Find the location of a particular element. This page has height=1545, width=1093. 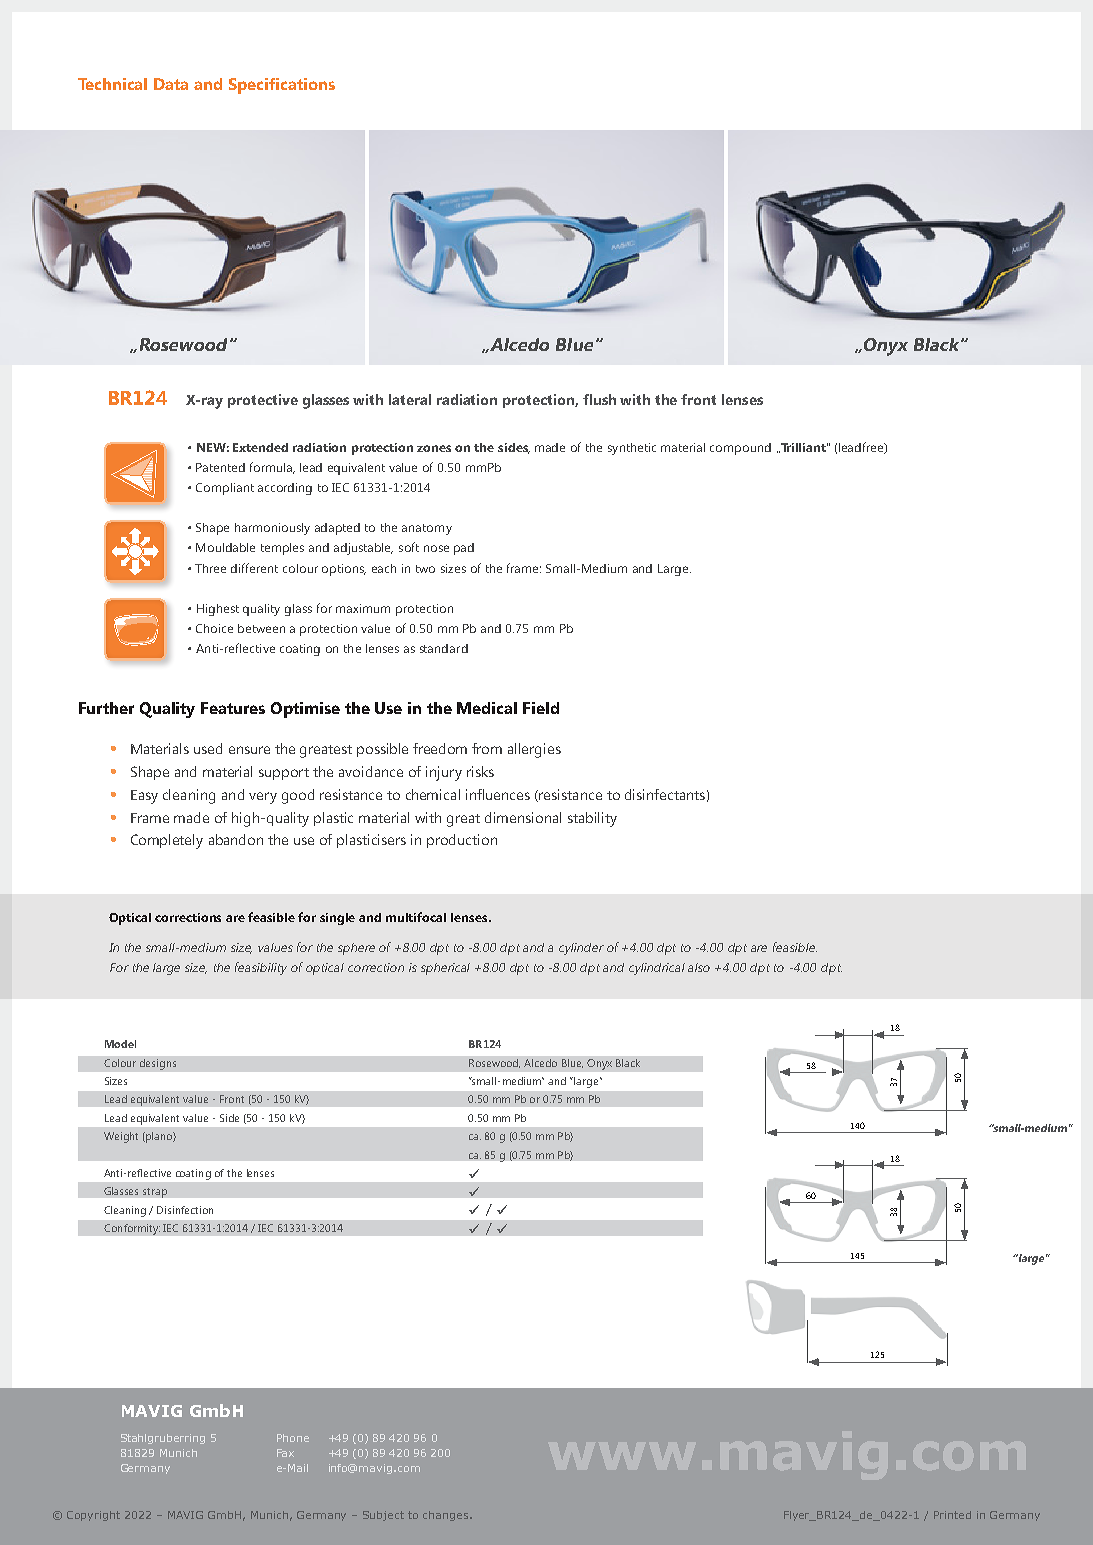

compound is located at coordinates (740, 449).
